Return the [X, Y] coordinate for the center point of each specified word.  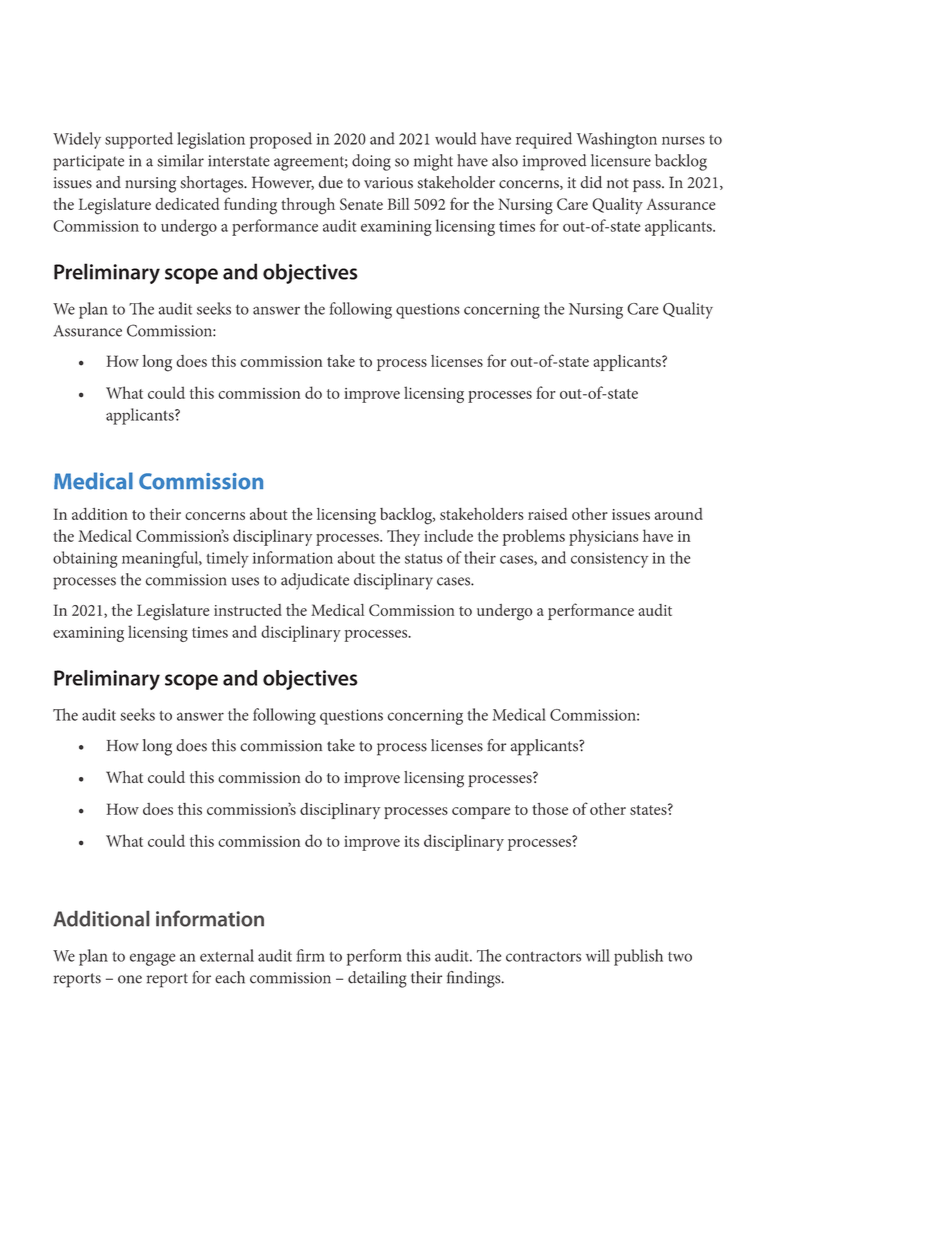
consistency [609, 560]
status [424, 559]
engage [152, 959]
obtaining [85, 559]
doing [371, 162]
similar [180, 160]
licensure [621, 160]
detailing [377, 979]
